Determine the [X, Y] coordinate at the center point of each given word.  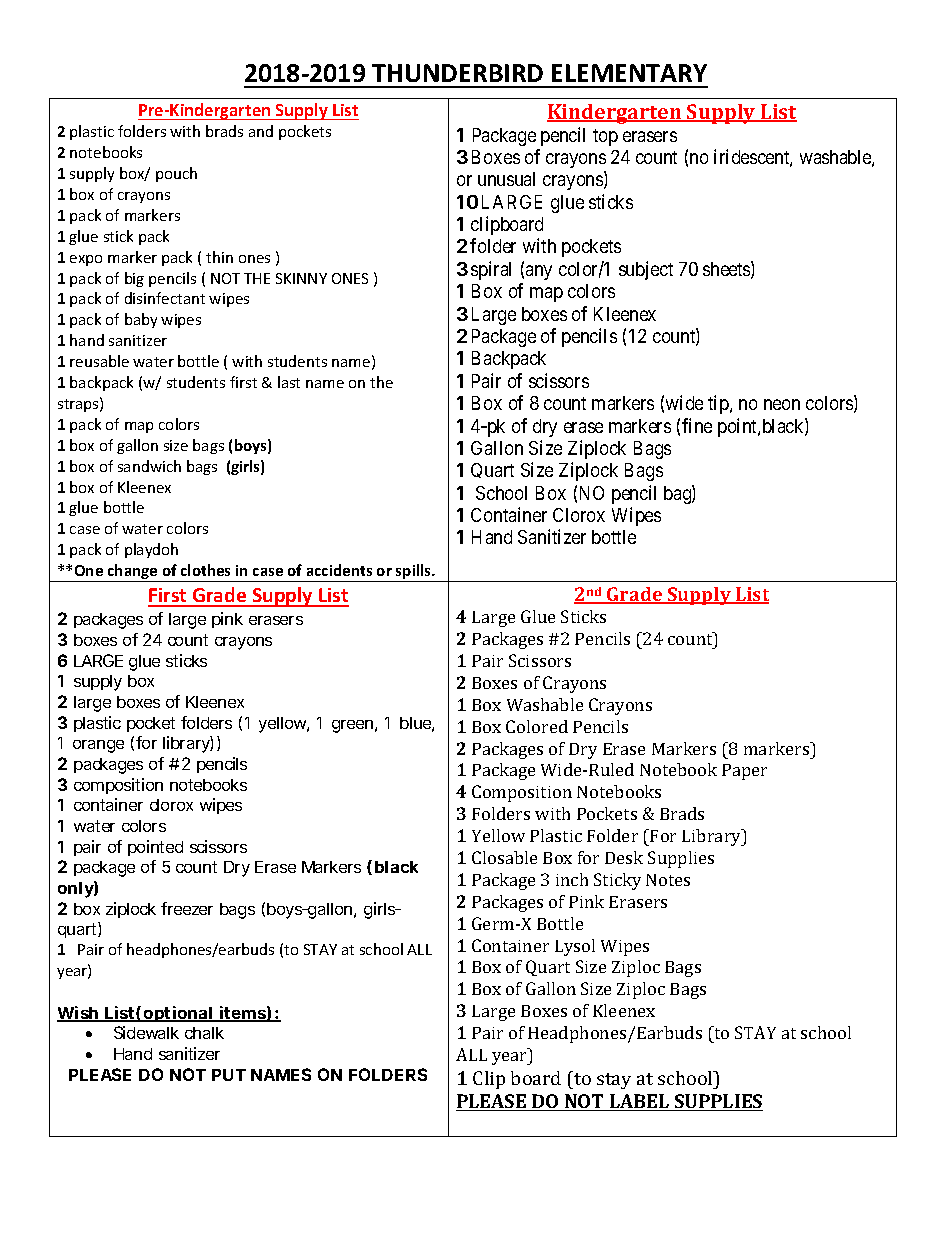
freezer [187, 908]
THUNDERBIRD [457, 73]
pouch [176, 174]
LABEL [639, 1102]
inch [572, 879]
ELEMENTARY [629, 73]
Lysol [575, 947]
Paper [744, 772]
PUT [229, 1075]
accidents [339, 570]
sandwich [149, 466]
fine [697, 425]
